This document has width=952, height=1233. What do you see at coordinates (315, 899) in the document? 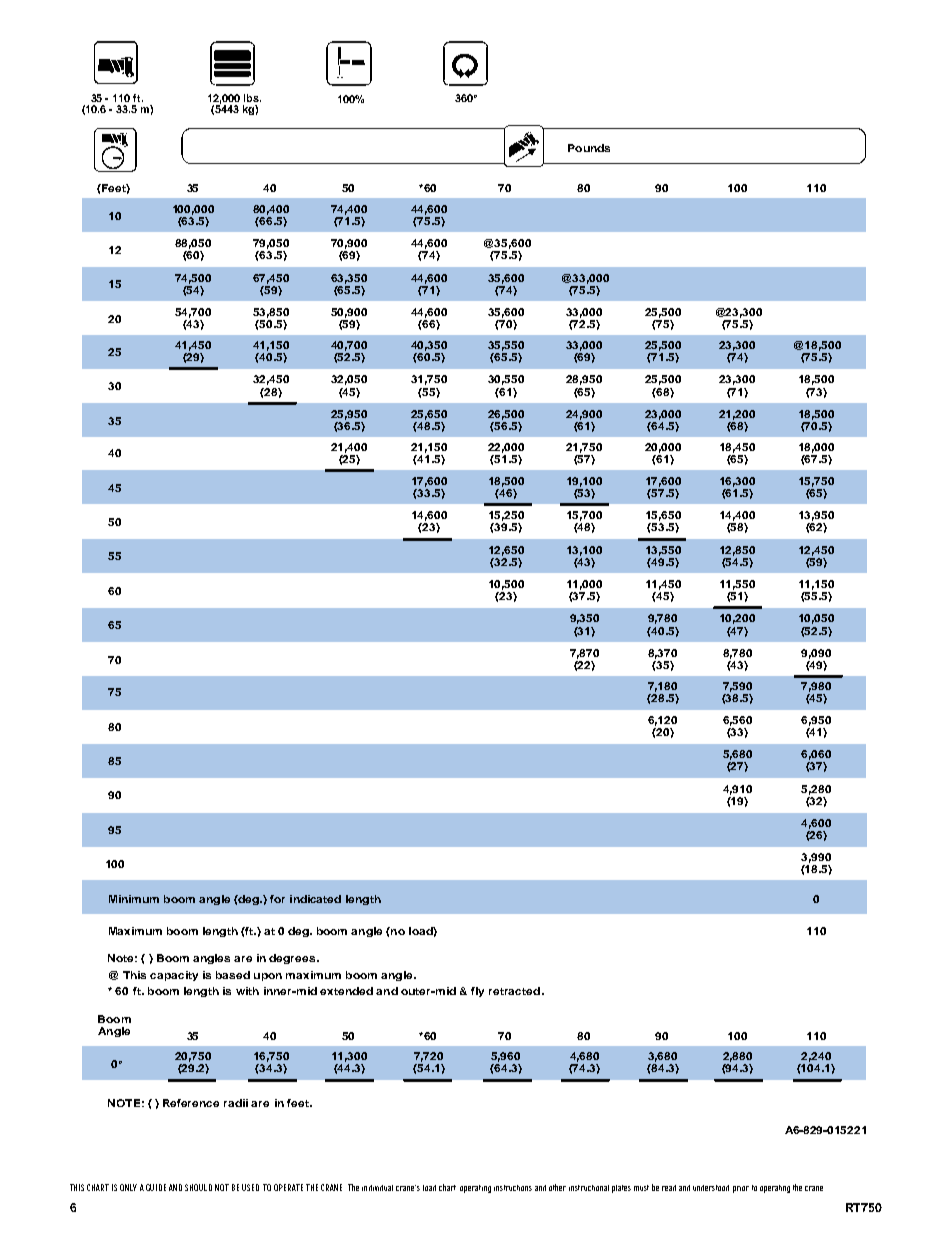
I see `indicated` at bounding box center [315, 899].
